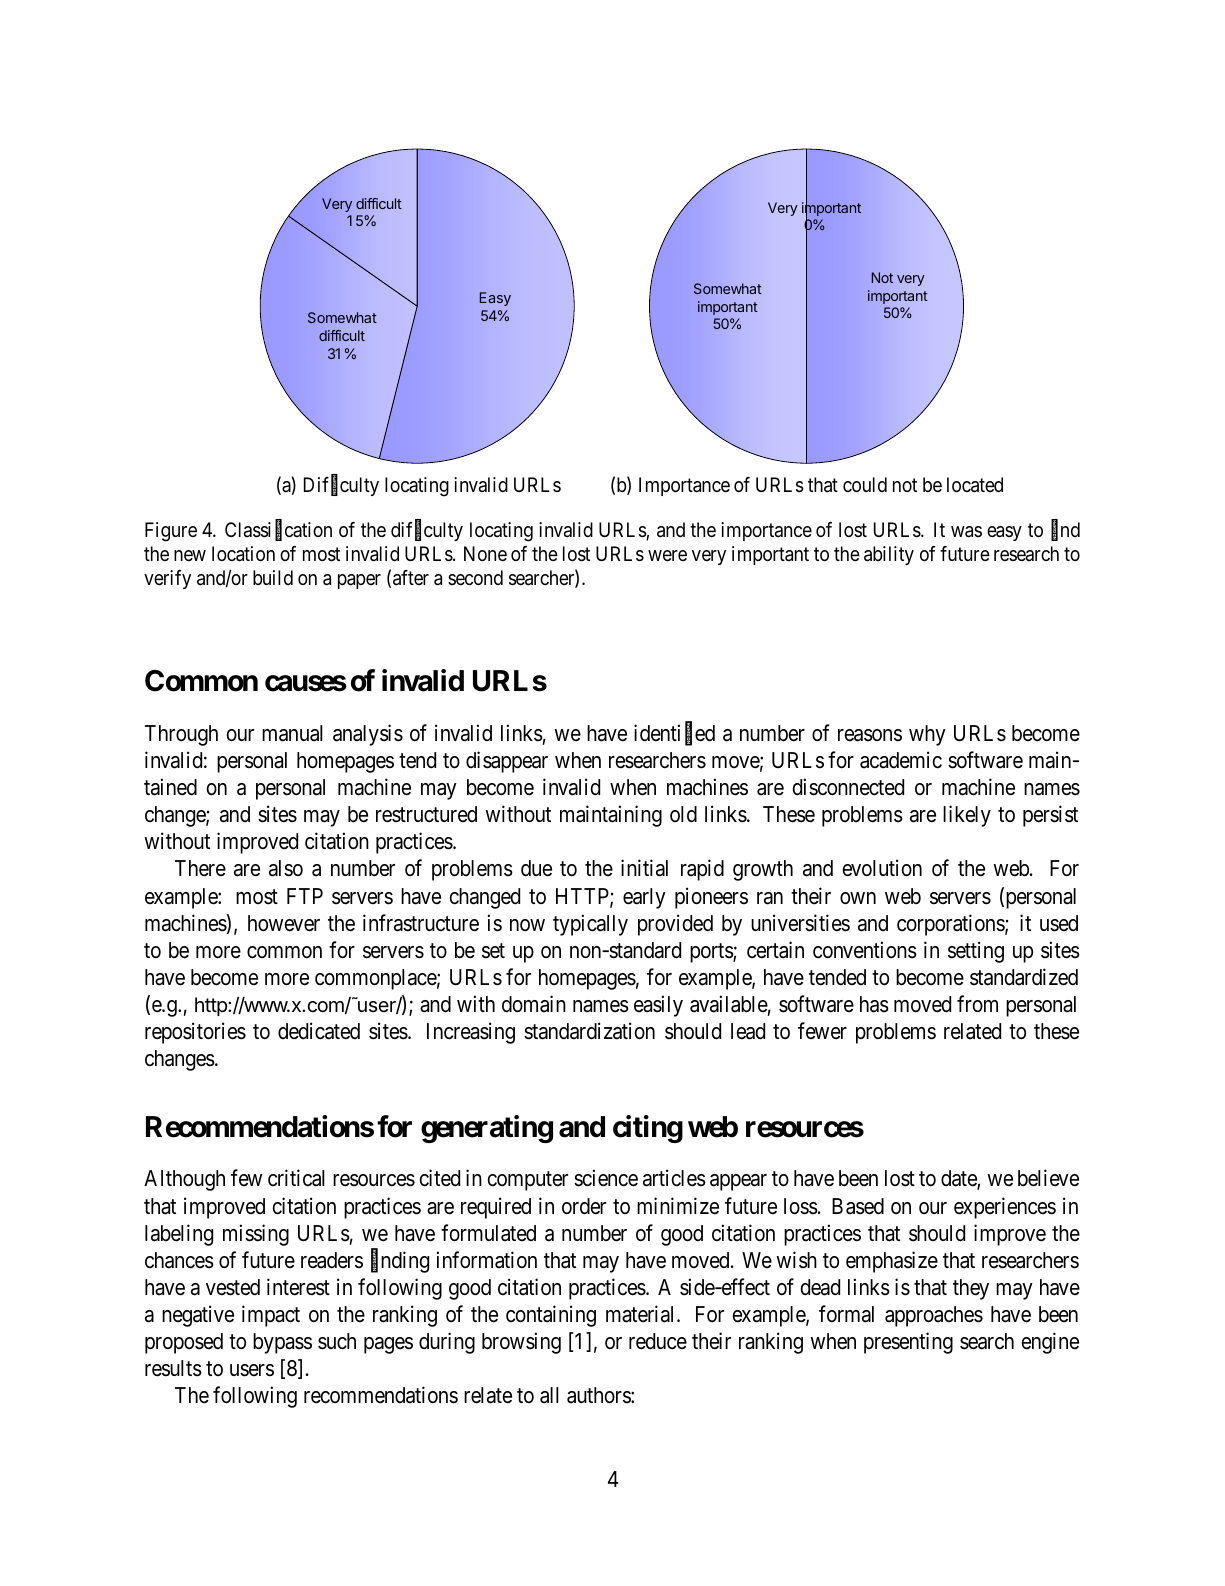 The height and width of the screenshot is (1586, 1225). Describe the element at coordinates (319, 1031) in the screenshot. I see `dedicated` at that location.
